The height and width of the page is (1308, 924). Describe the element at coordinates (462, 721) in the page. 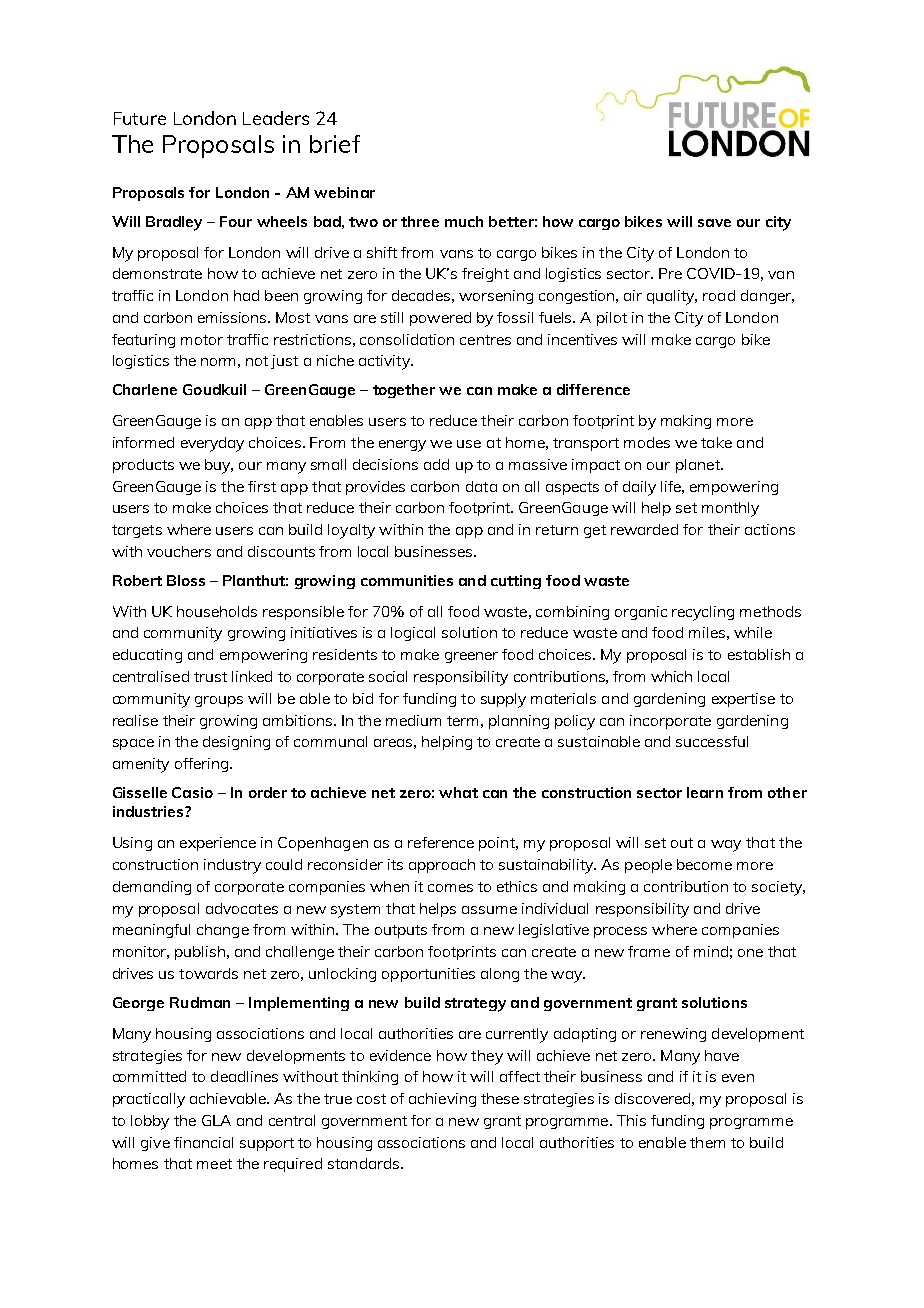

I see `term` at that location.
